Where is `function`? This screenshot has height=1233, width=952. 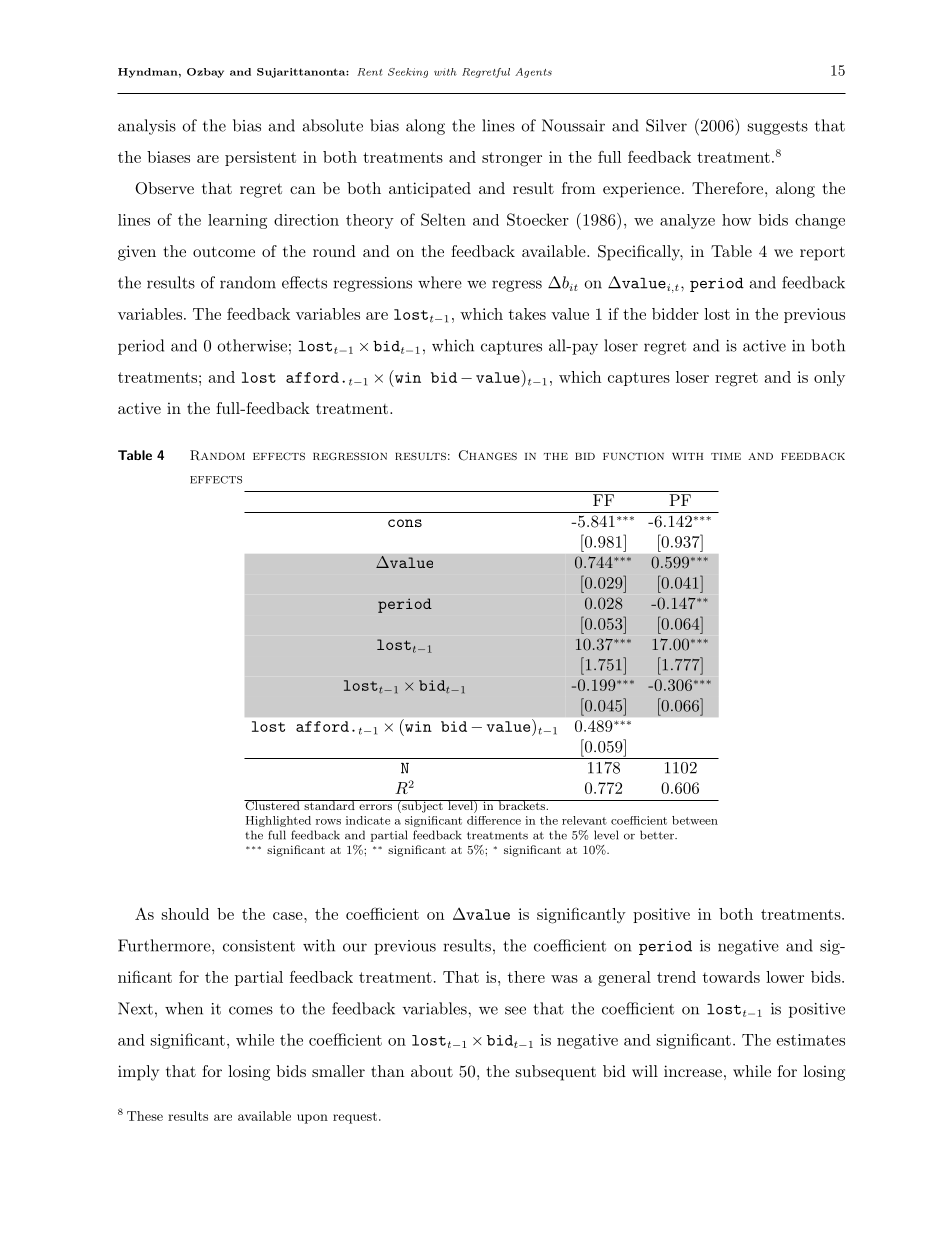 function is located at coordinates (633, 456).
